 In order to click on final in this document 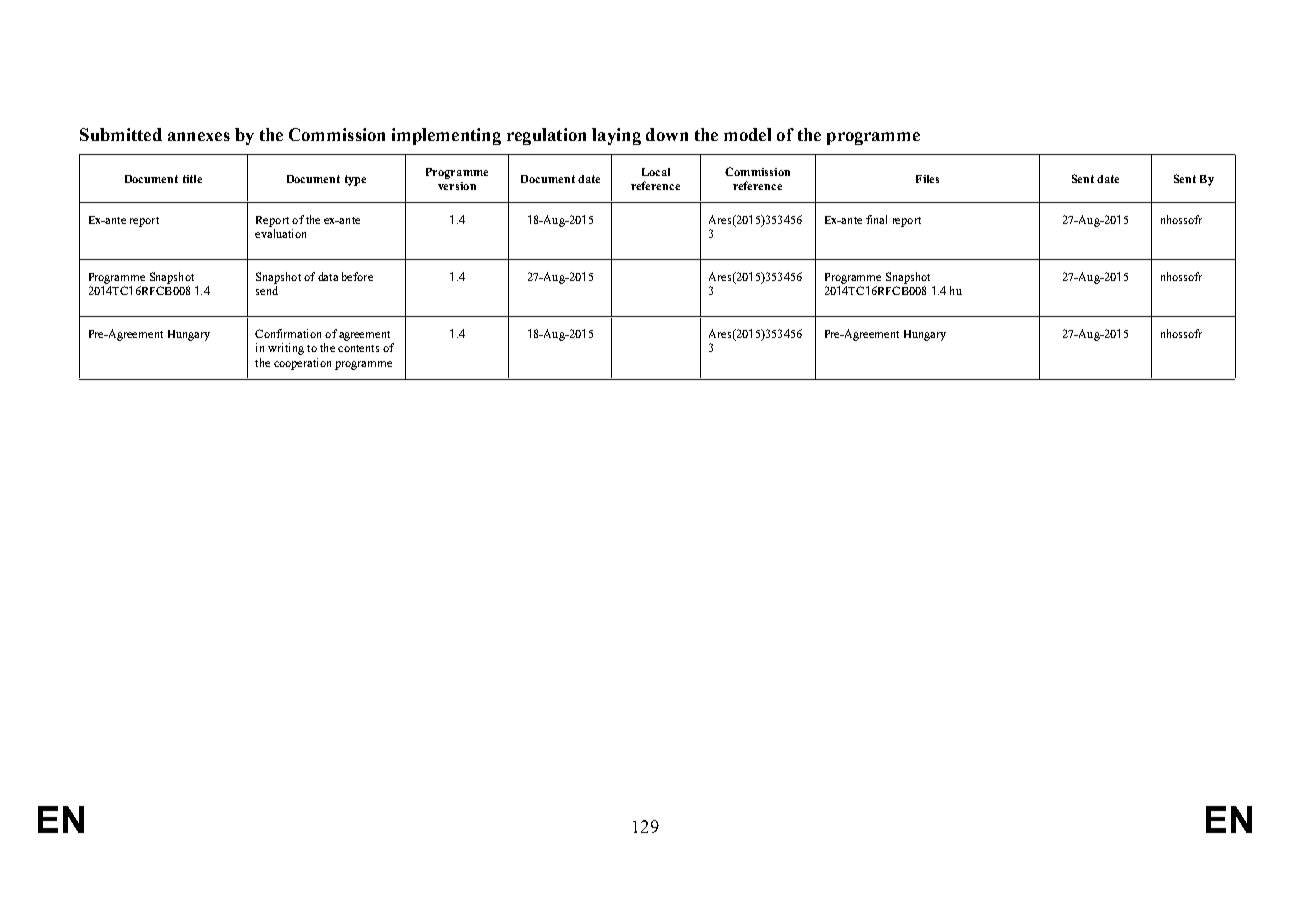, I will do `click(876, 219)`.
